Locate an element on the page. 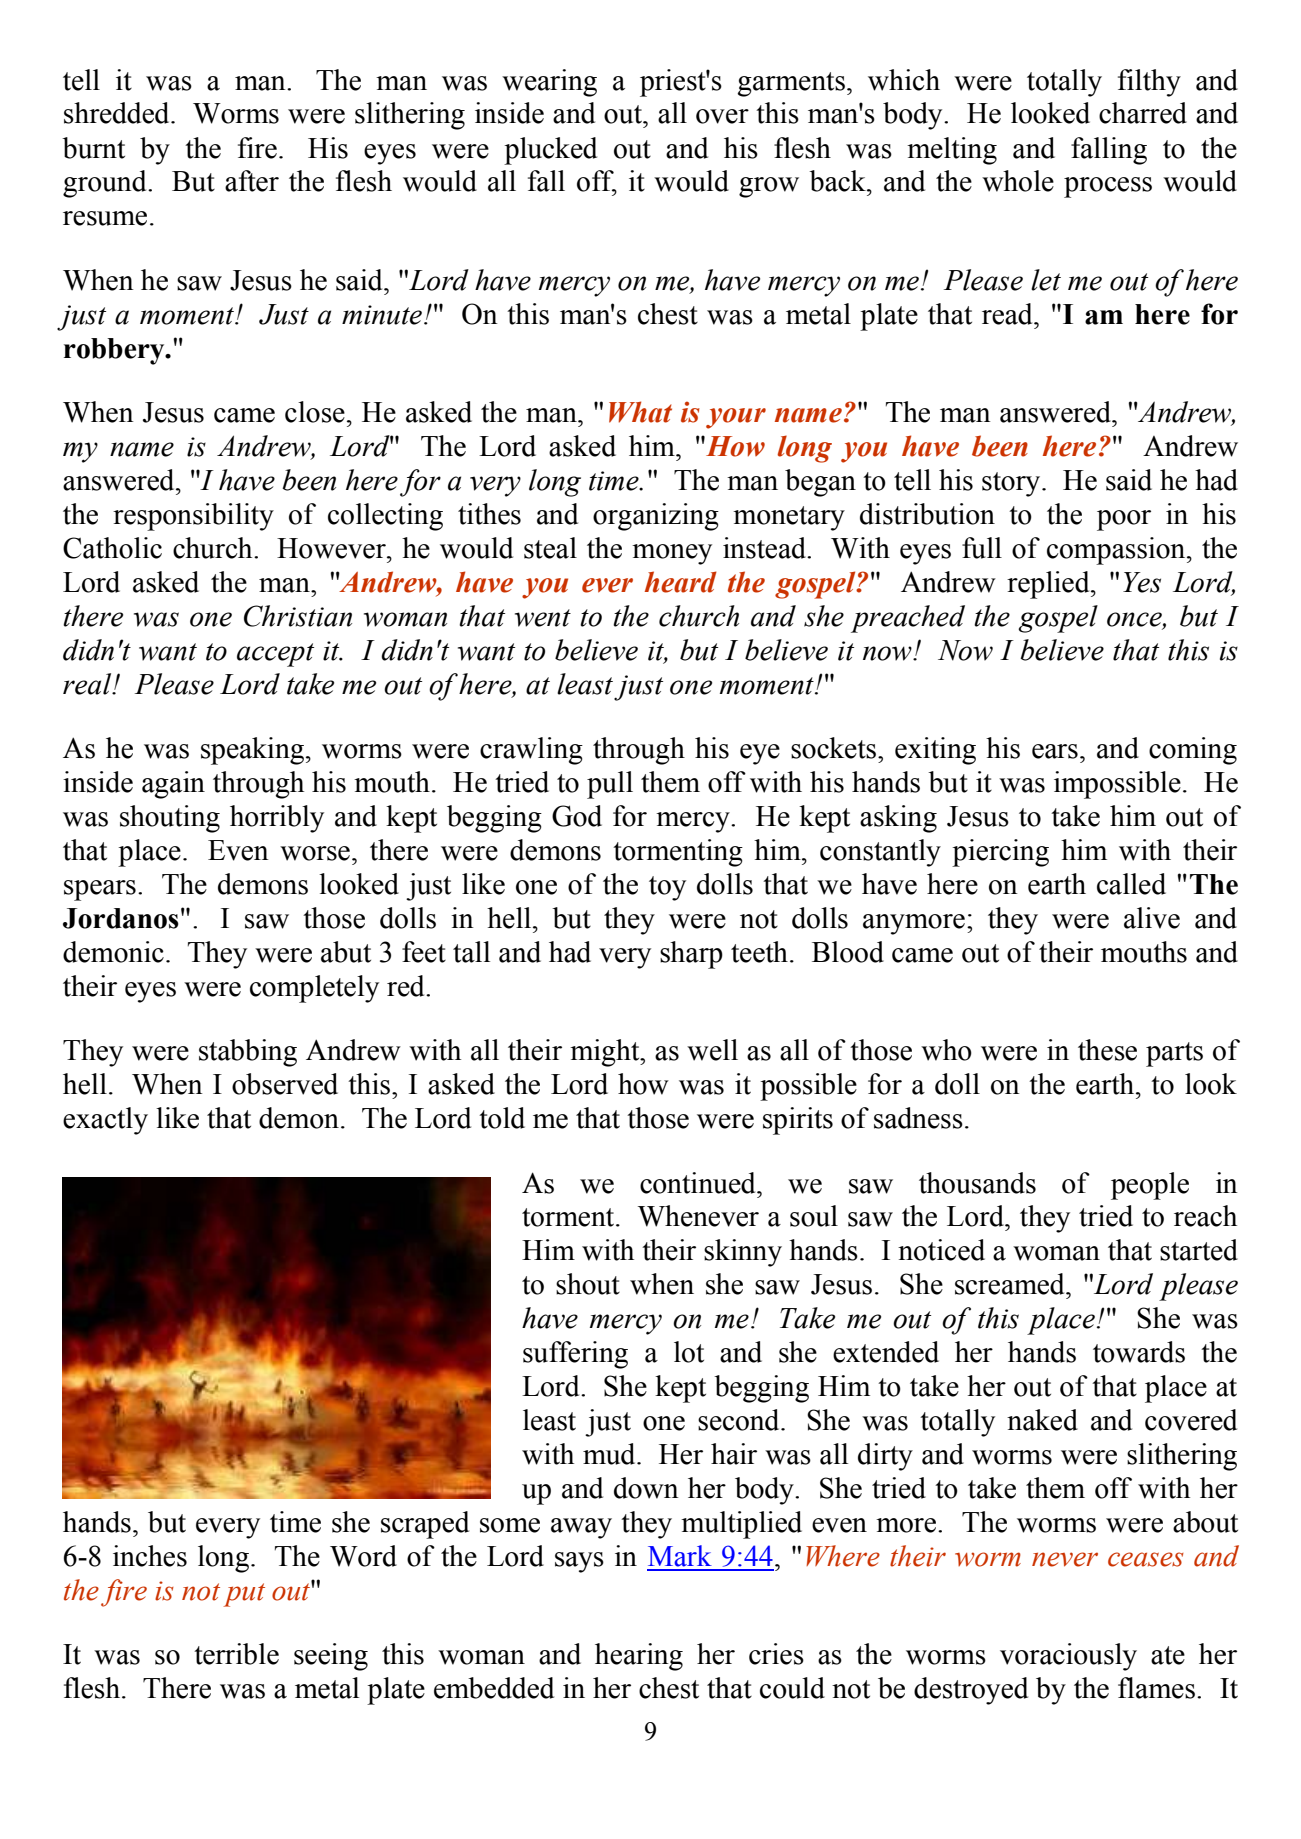 The height and width of the document is (1839, 1301). worse is located at coordinates (315, 853).
